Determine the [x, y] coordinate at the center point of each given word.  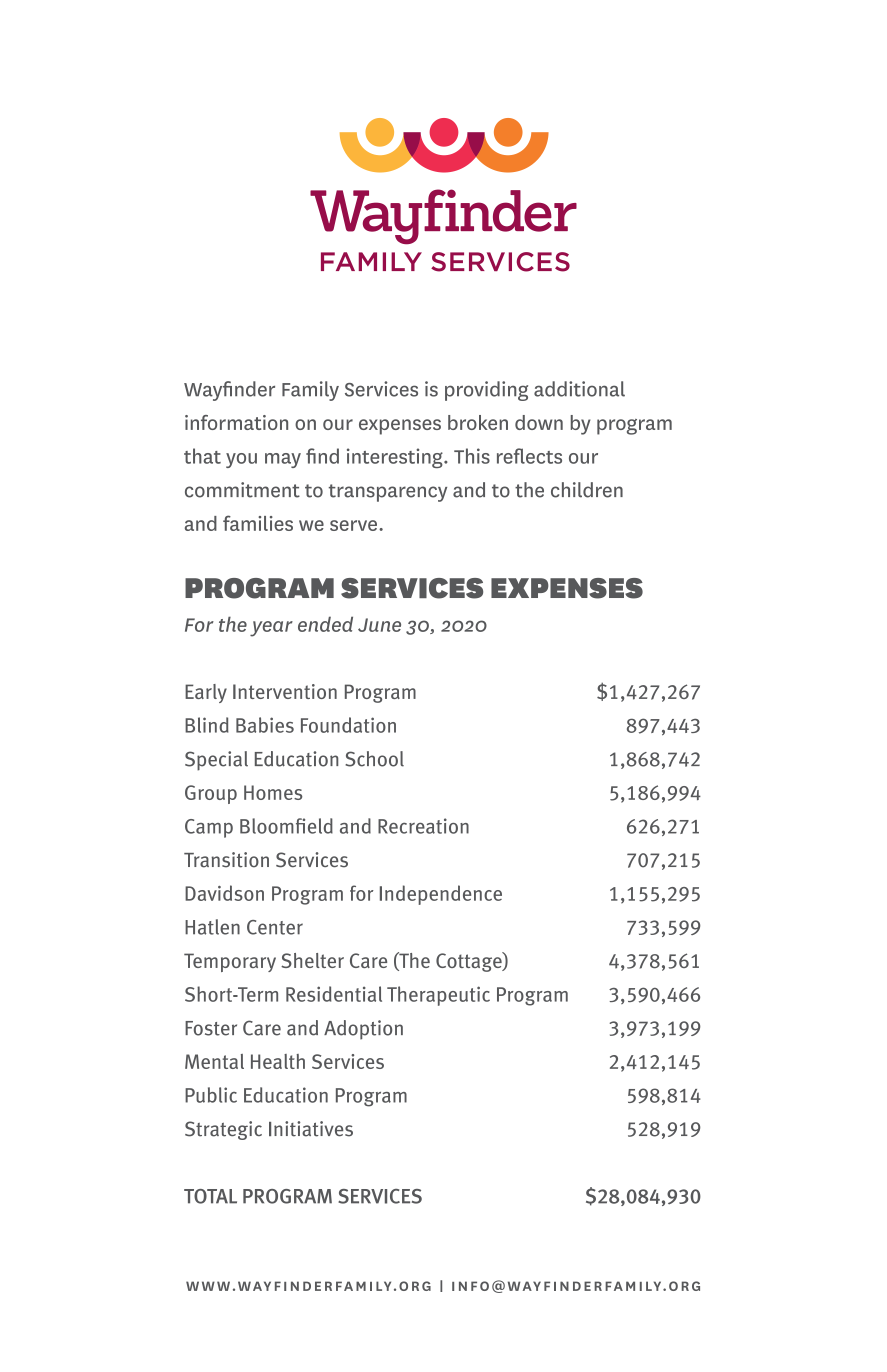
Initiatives [311, 1129]
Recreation [423, 826]
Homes [273, 792]
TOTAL [210, 1196]
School [374, 759]
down [539, 422]
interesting [396, 458]
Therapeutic [438, 996]
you [241, 460]
